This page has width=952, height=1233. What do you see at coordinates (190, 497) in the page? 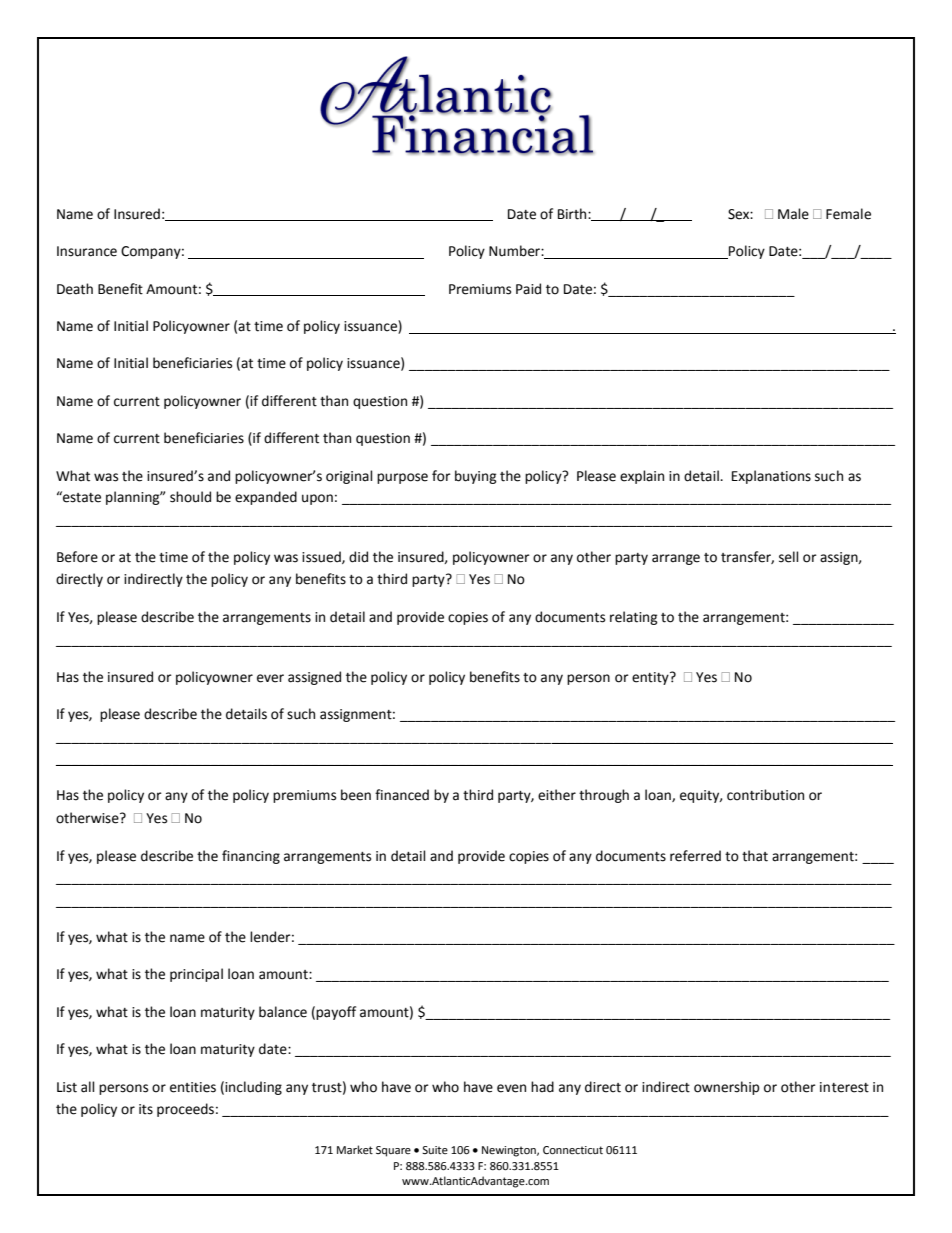
I see `should` at bounding box center [190, 497].
